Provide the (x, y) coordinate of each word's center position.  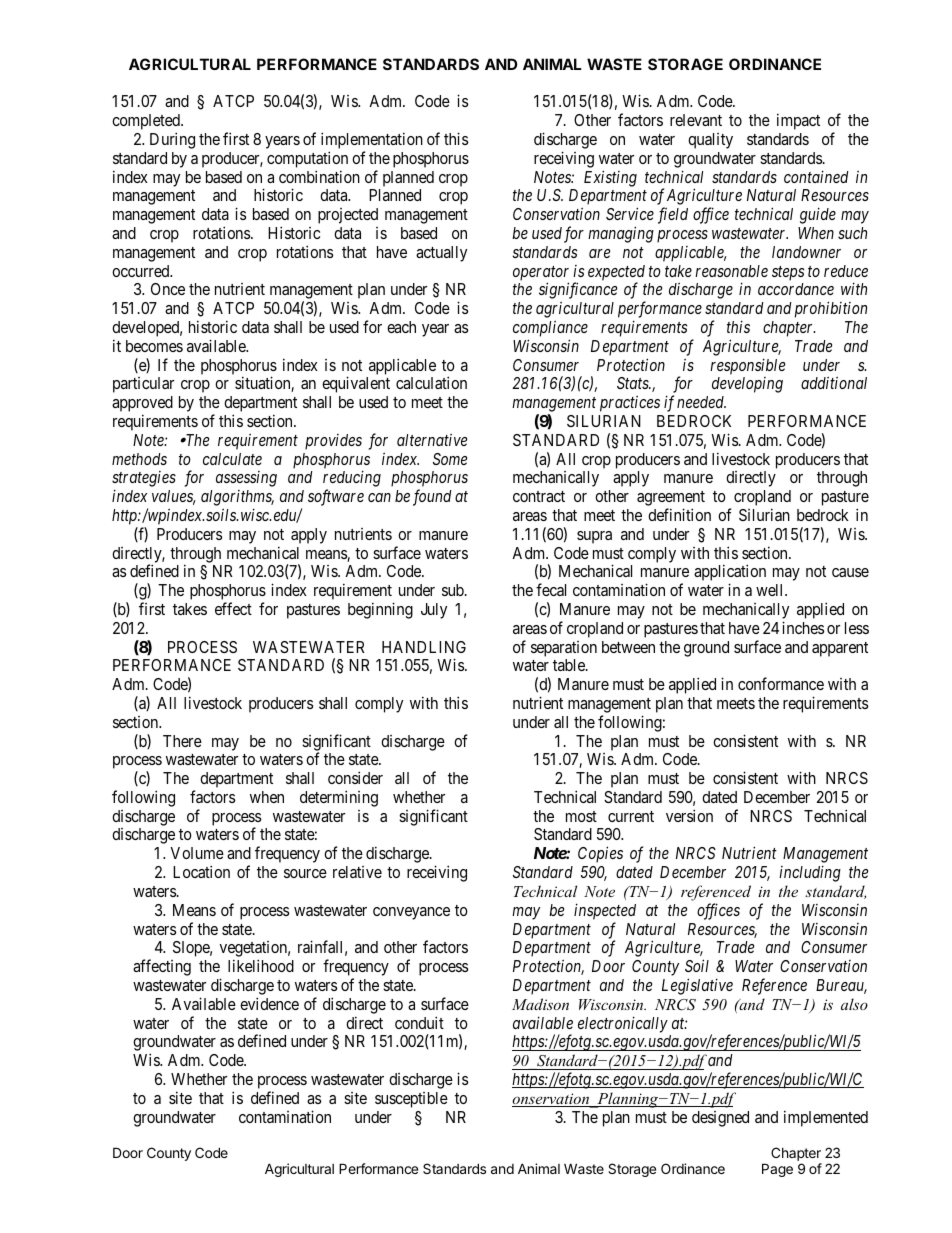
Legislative (697, 986)
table (570, 665)
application (730, 574)
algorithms (237, 498)
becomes (154, 346)
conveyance (411, 913)
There (182, 741)
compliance (550, 329)
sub (454, 590)
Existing (610, 178)
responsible (747, 366)
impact (798, 121)
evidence (269, 1003)
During (172, 140)
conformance (781, 683)
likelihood (261, 965)
